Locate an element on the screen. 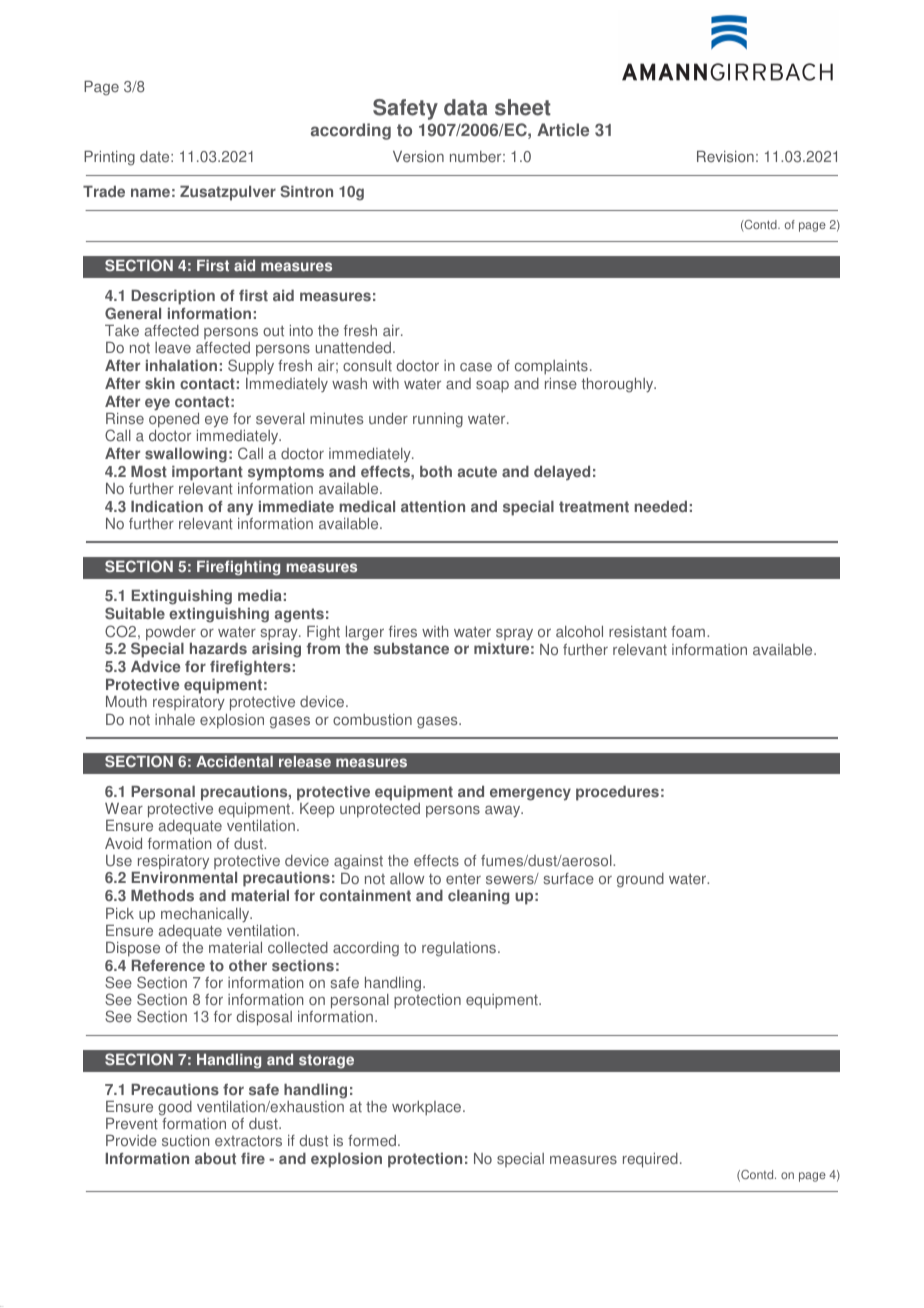 This screenshot has height=1308, width=924. suction is located at coordinates (185, 1141).
